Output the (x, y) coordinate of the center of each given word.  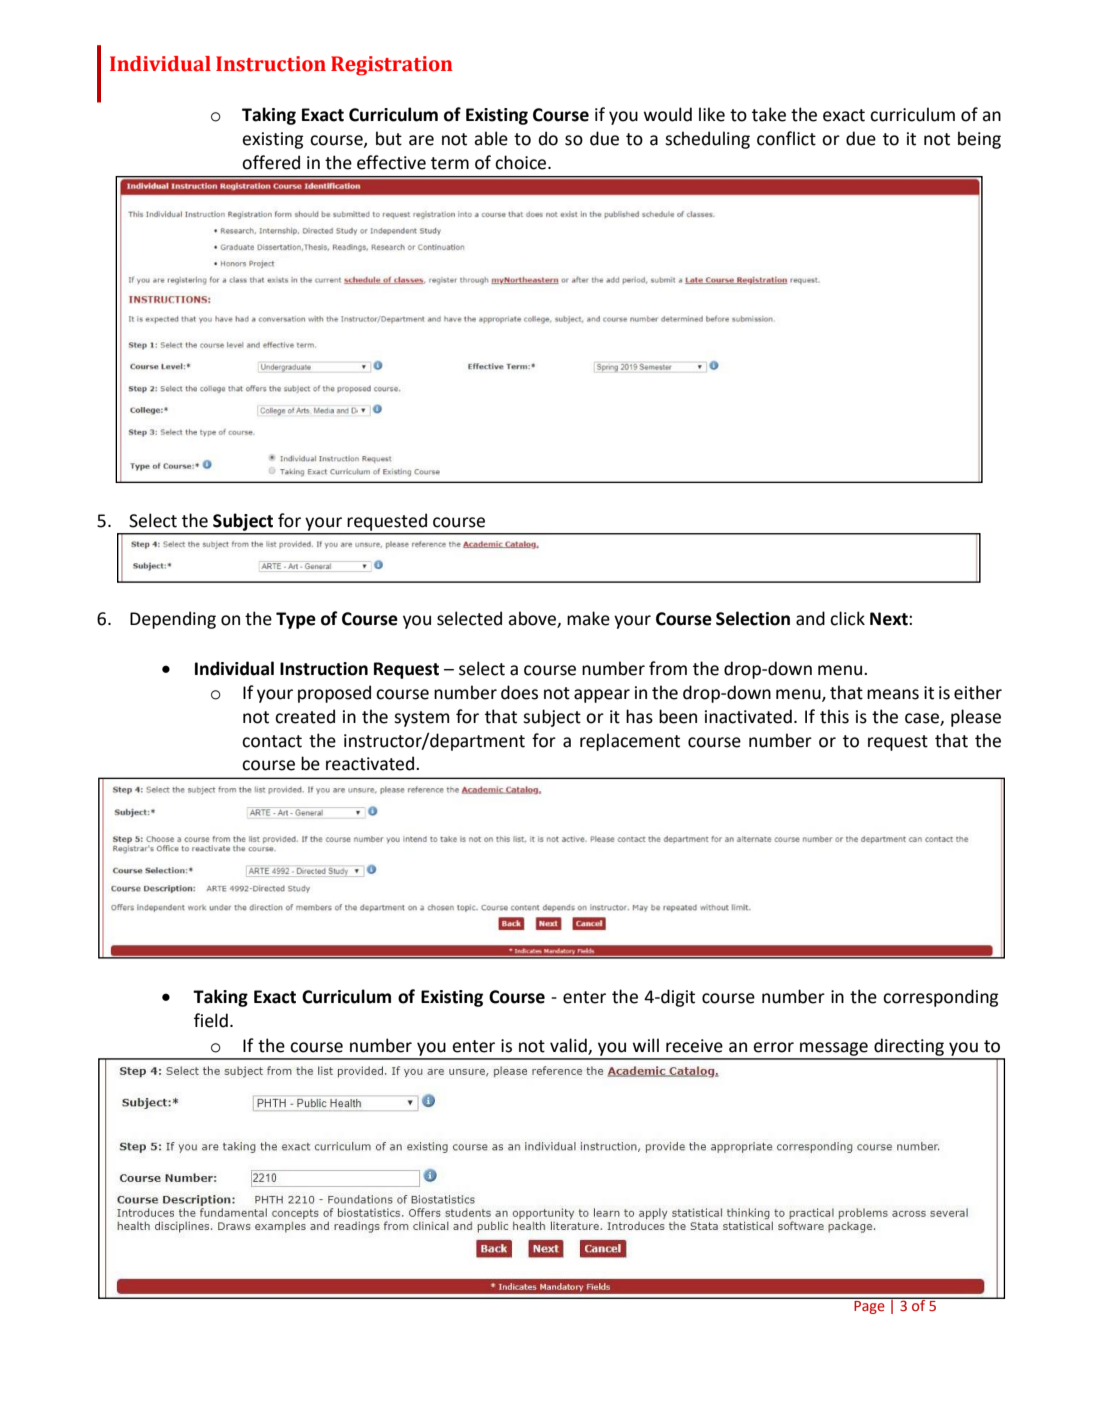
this (834, 716)
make (588, 618)
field (211, 1020)
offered (271, 162)
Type (296, 620)
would (668, 114)
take (769, 114)
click (847, 618)
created (305, 716)
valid (569, 1046)
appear (602, 696)
